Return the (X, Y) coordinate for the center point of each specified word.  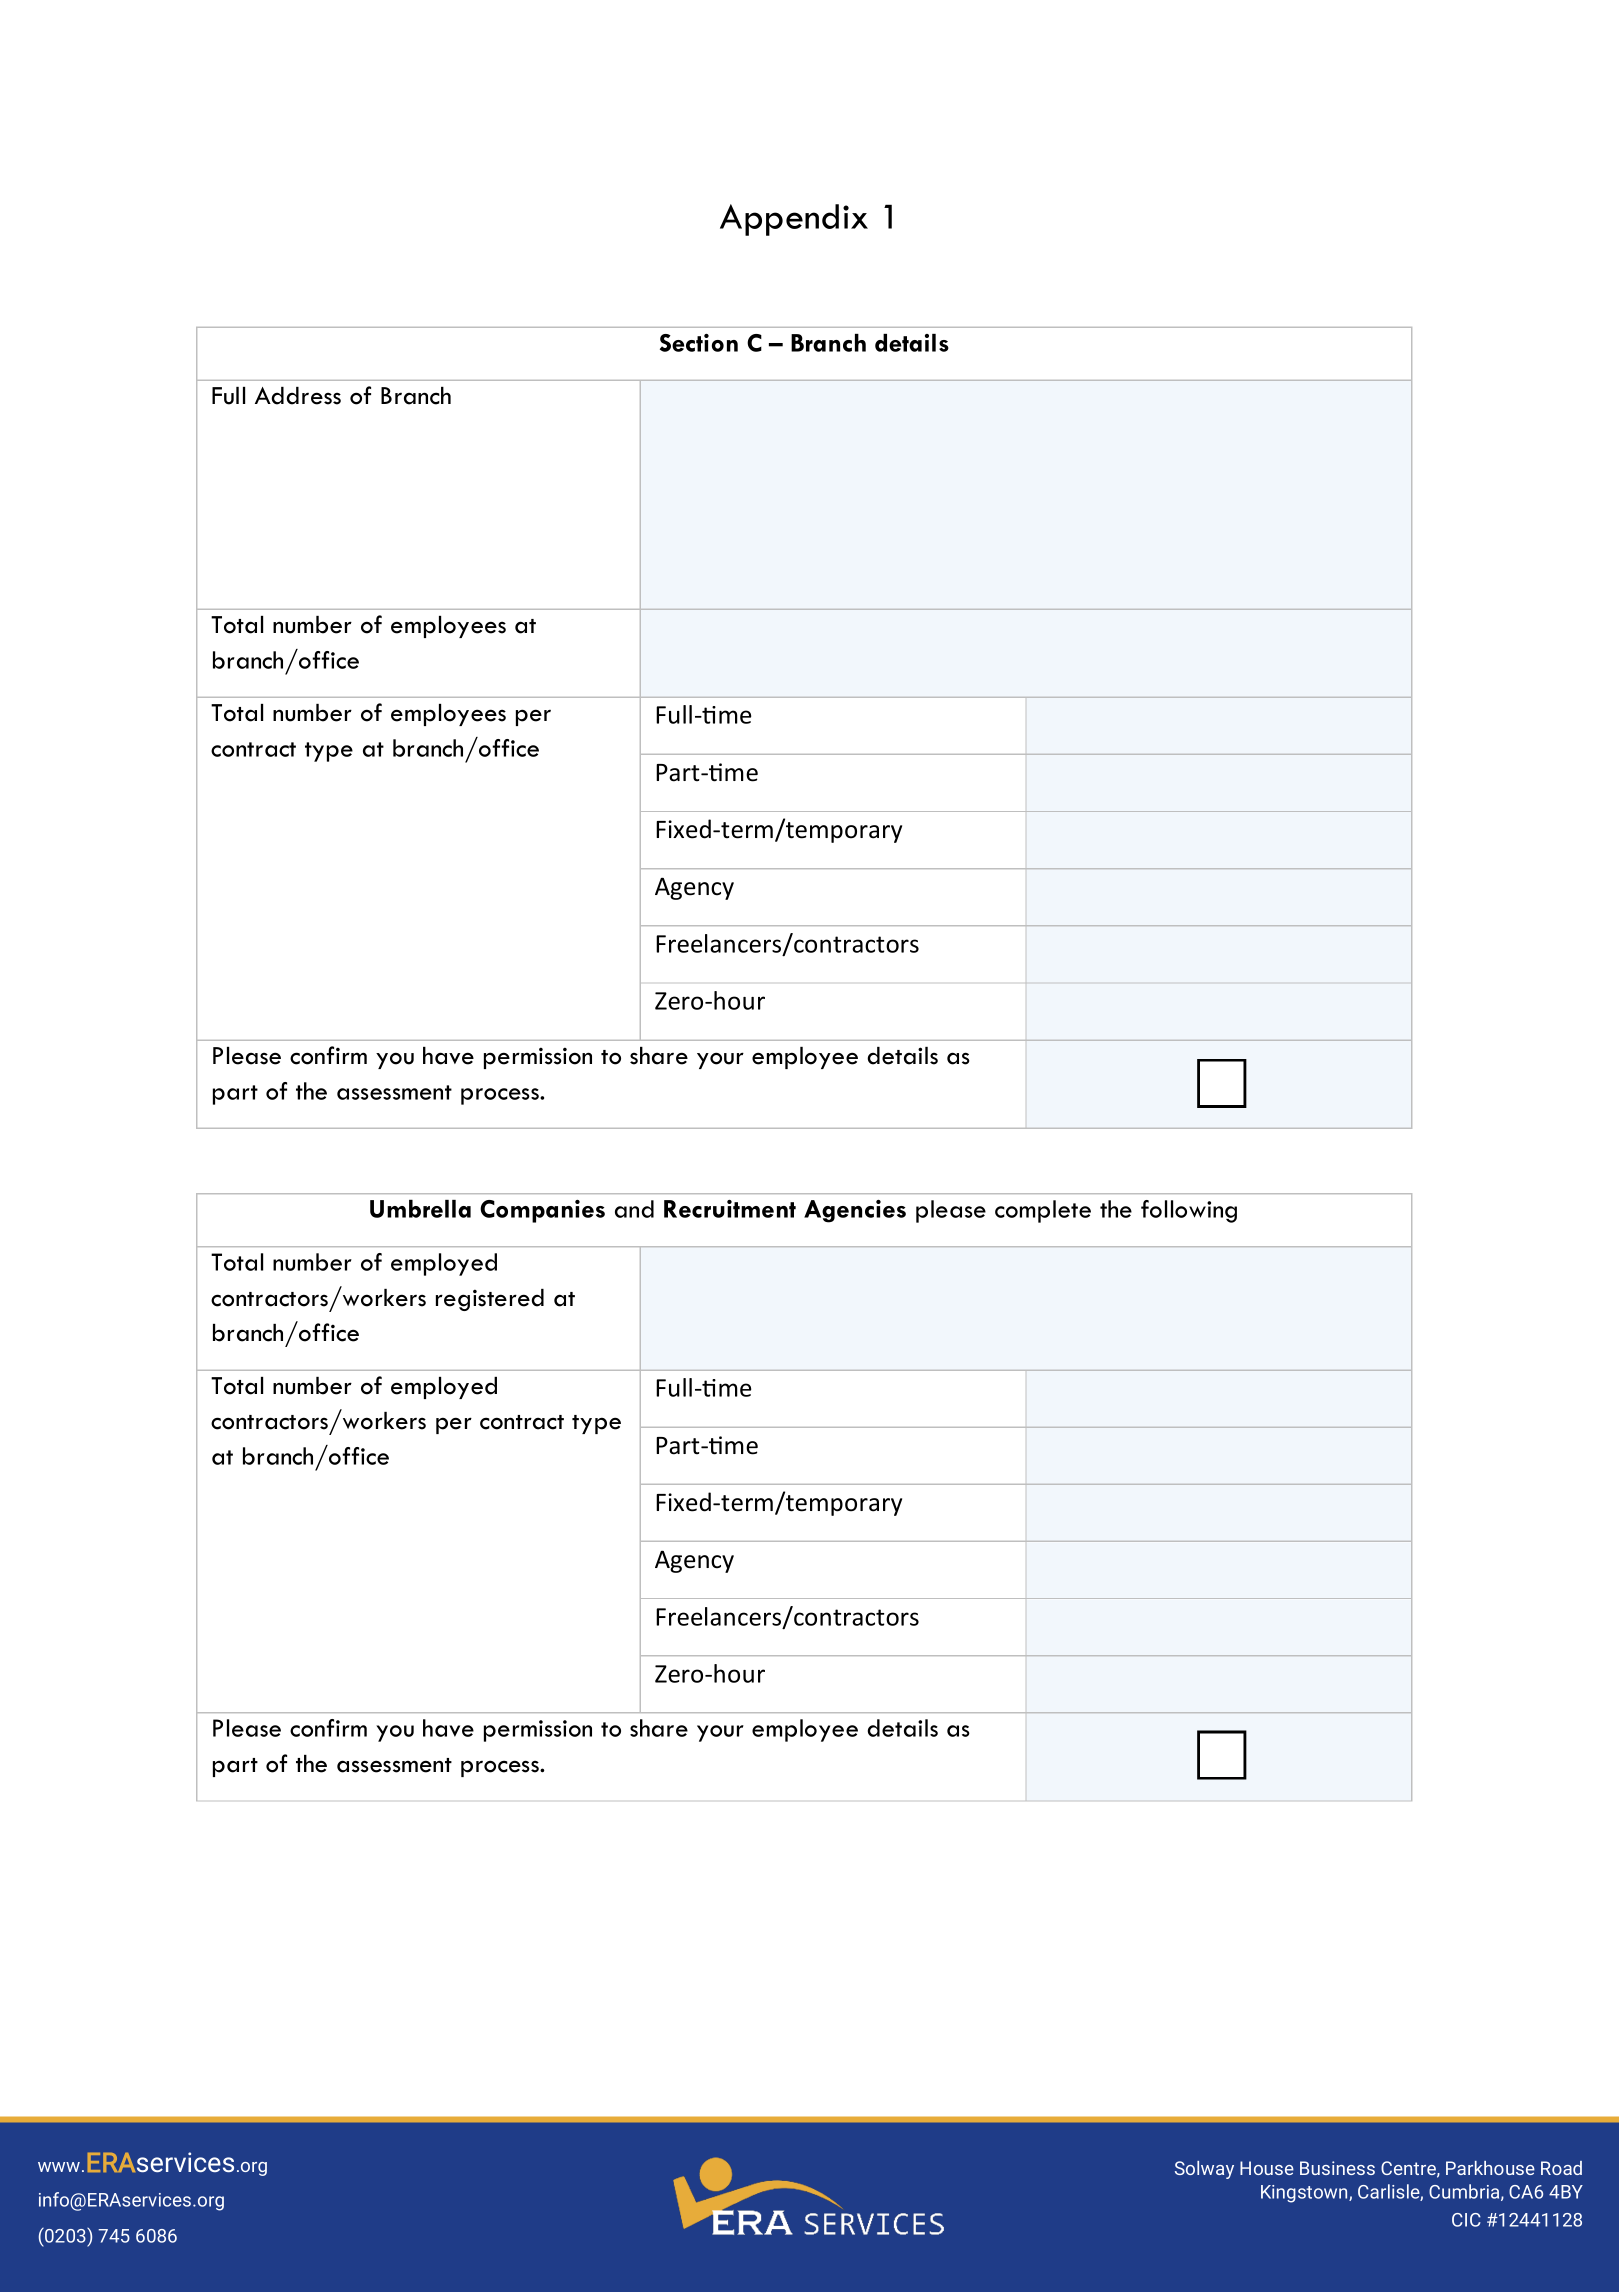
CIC (1466, 2220)
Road (1561, 2168)
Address (298, 396)
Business (1337, 2168)
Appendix (794, 220)
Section (699, 343)
